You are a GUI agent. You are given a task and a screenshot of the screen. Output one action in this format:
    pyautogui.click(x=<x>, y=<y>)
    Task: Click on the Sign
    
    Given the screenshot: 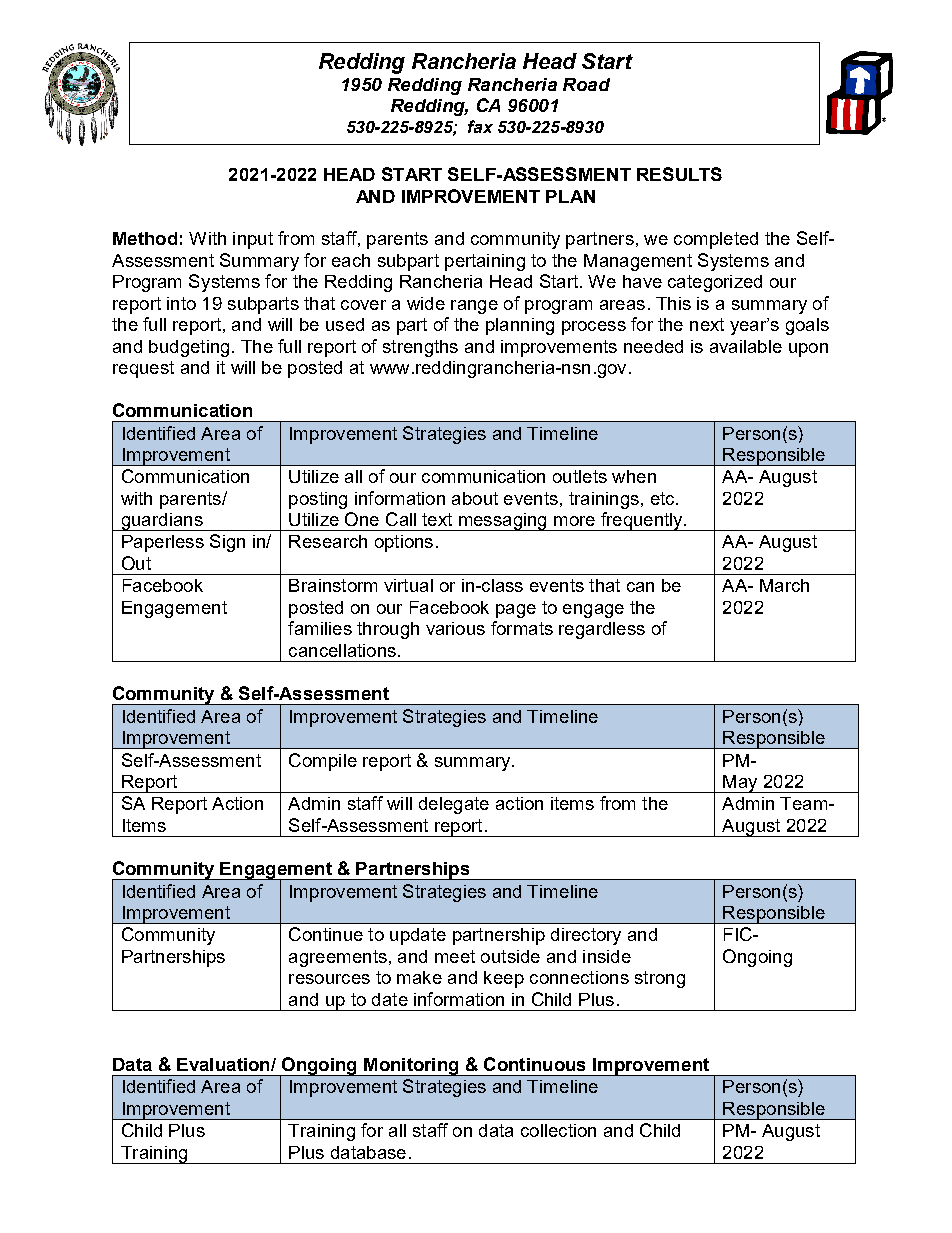 What is the action you would take?
    pyautogui.click(x=227, y=543)
